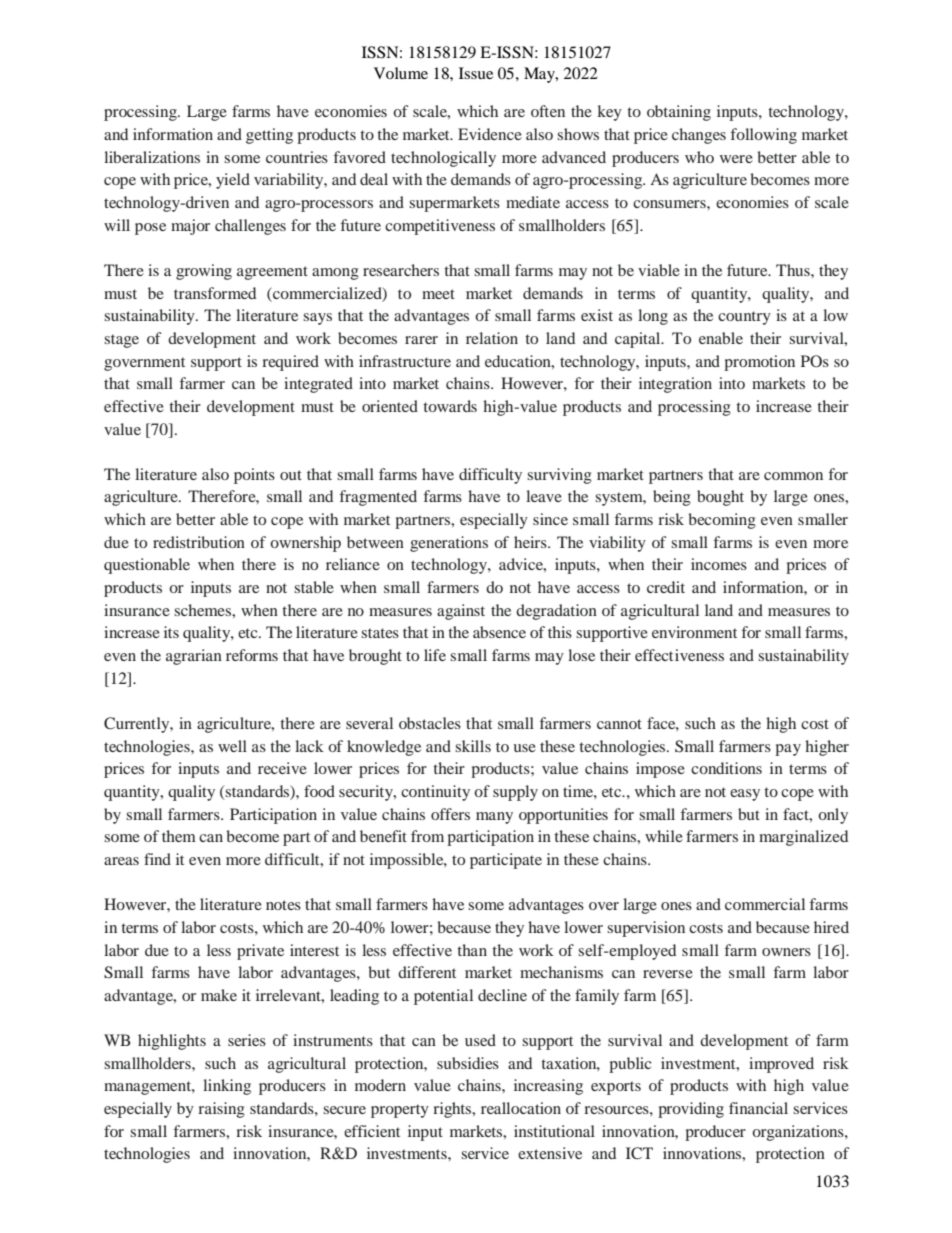 The width and height of the screenshot is (952, 1233). I want to click on Evidence, so click(490, 134).
